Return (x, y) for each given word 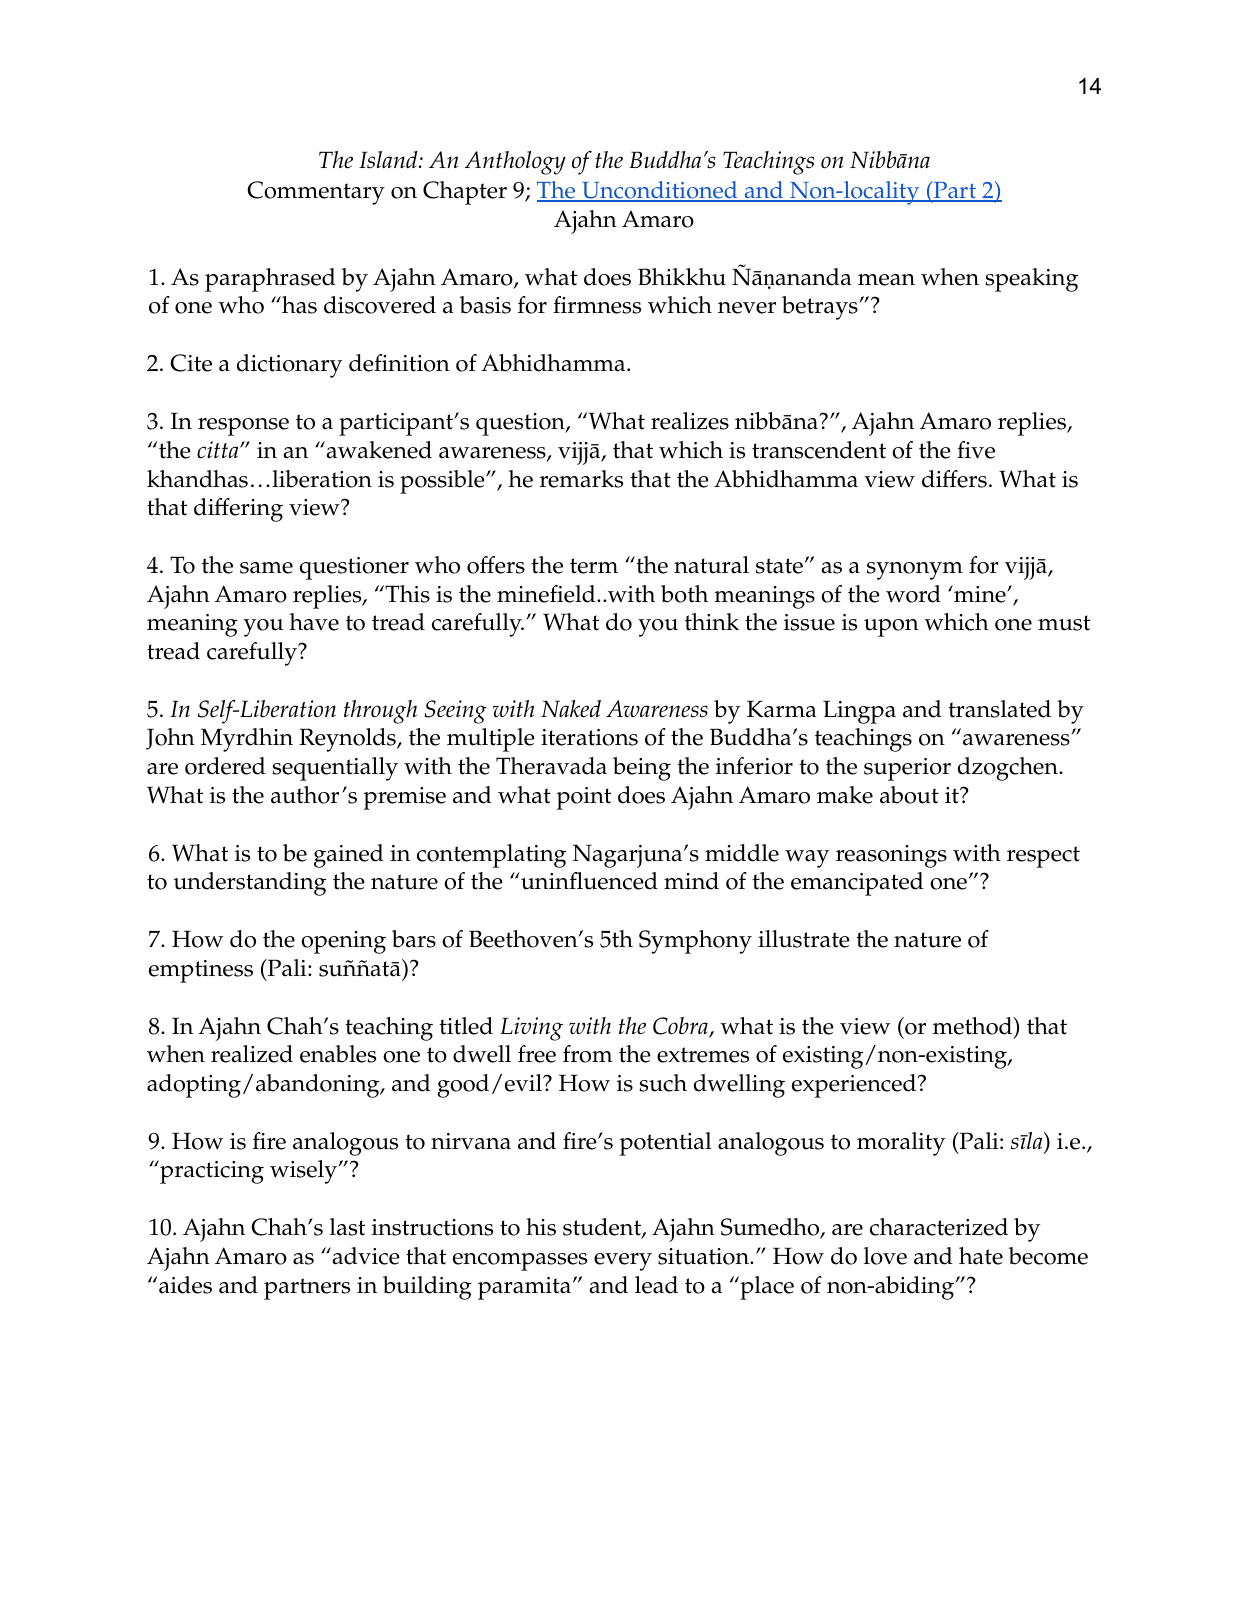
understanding (249, 884)
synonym (915, 571)
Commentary (316, 193)
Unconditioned (660, 191)
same (266, 568)
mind (691, 881)
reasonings (891, 856)
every (623, 1262)
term (594, 566)
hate (981, 1256)
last (347, 1227)
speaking (1031, 280)
